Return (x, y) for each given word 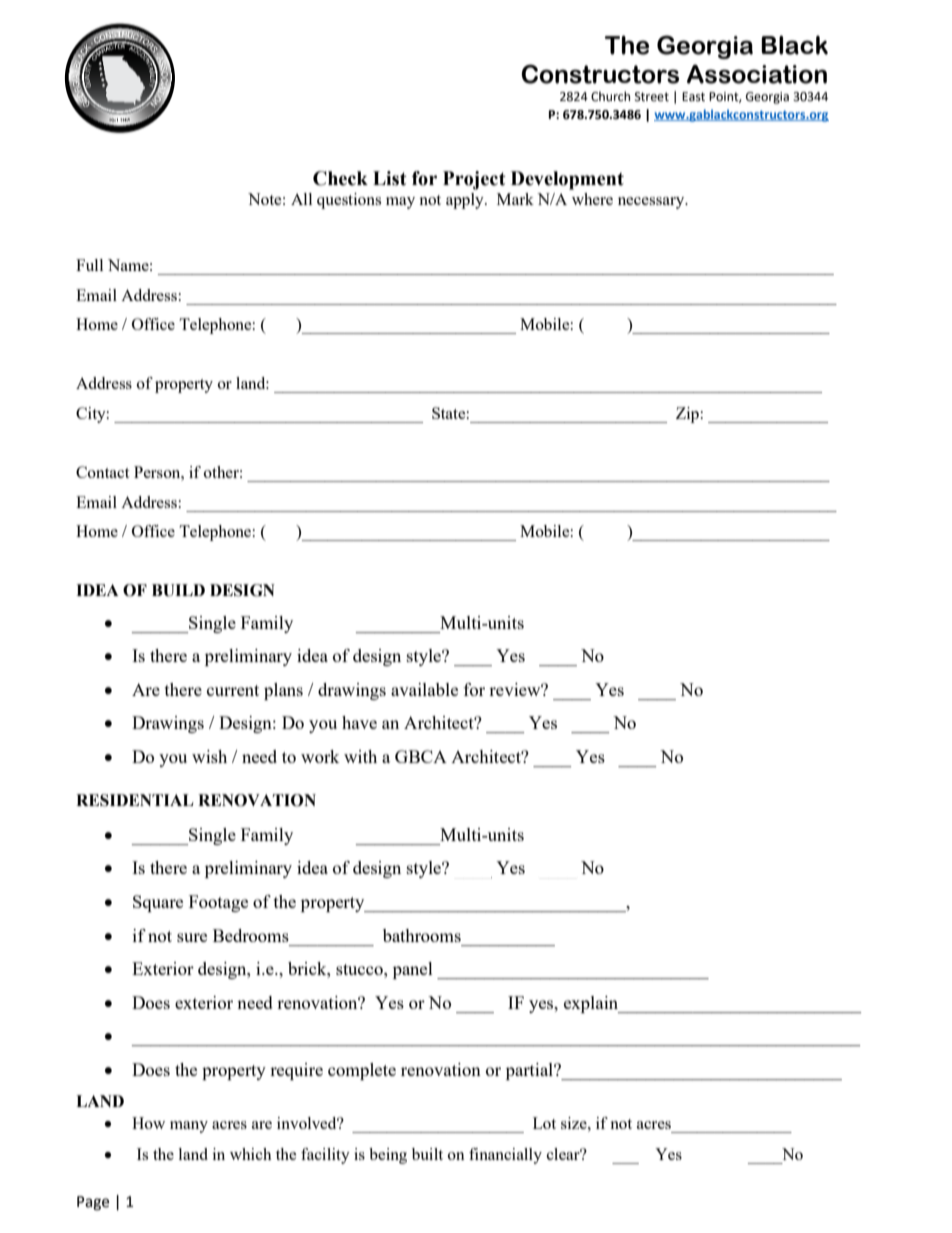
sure (192, 937)
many (189, 1127)
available (424, 689)
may (400, 203)
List (390, 178)
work (320, 756)
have (359, 722)
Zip (687, 415)
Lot (544, 1123)
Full (89, 265)
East (693, 97)
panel (413, 970)
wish (209, 756)
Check (340, 178)
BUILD (178, 590)
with (360, 756)
